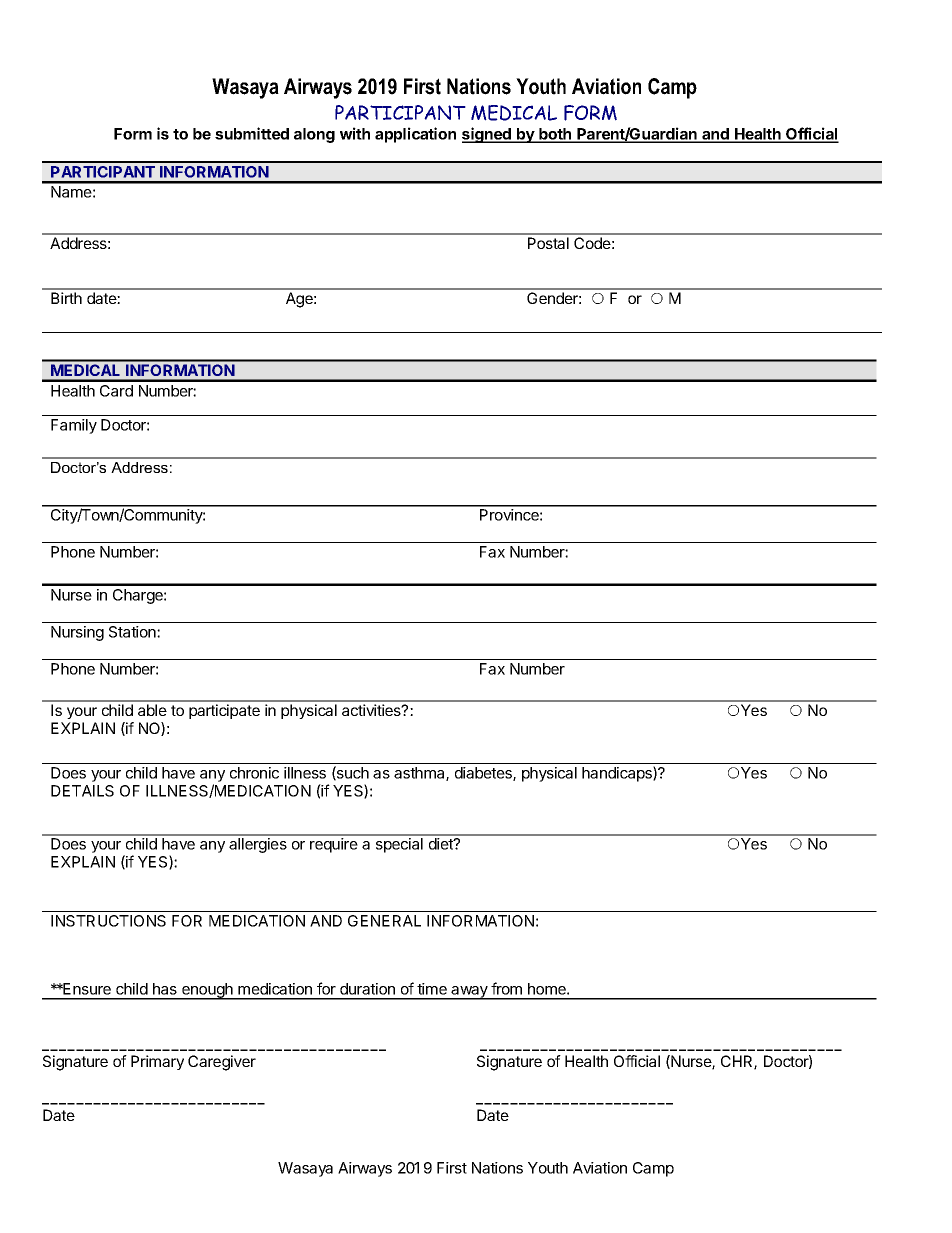 The height and width of the screenshot is (1233, 952). Describe the element at coordinates (252, 133) in the screenshot. I see `submitted` at that location.
